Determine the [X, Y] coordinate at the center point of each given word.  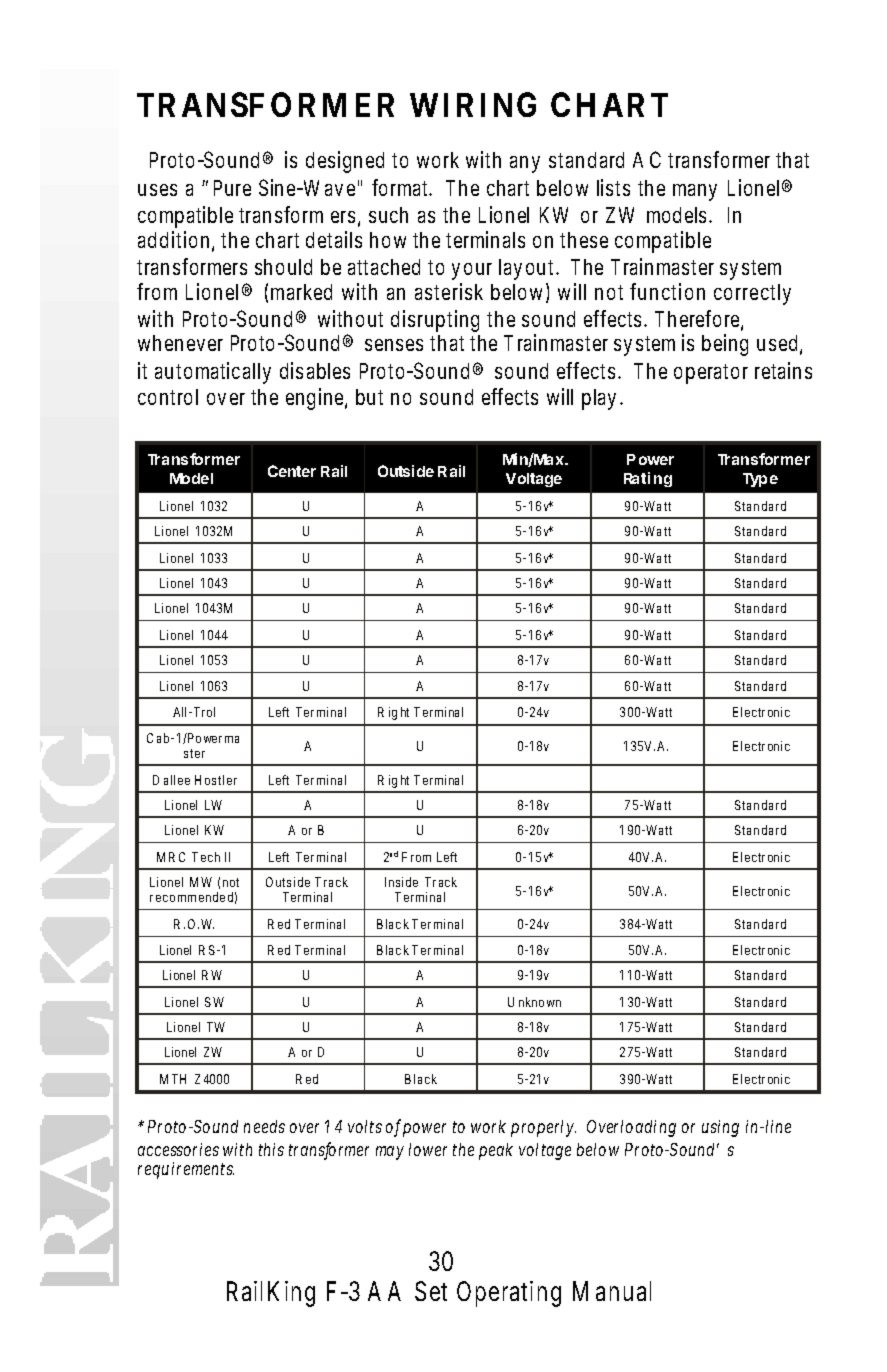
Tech [206, 857]
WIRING [473, 104]
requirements [186, 1170]
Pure [232, 188]
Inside [401, 882]
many [695, 192]
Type [760, 480]
